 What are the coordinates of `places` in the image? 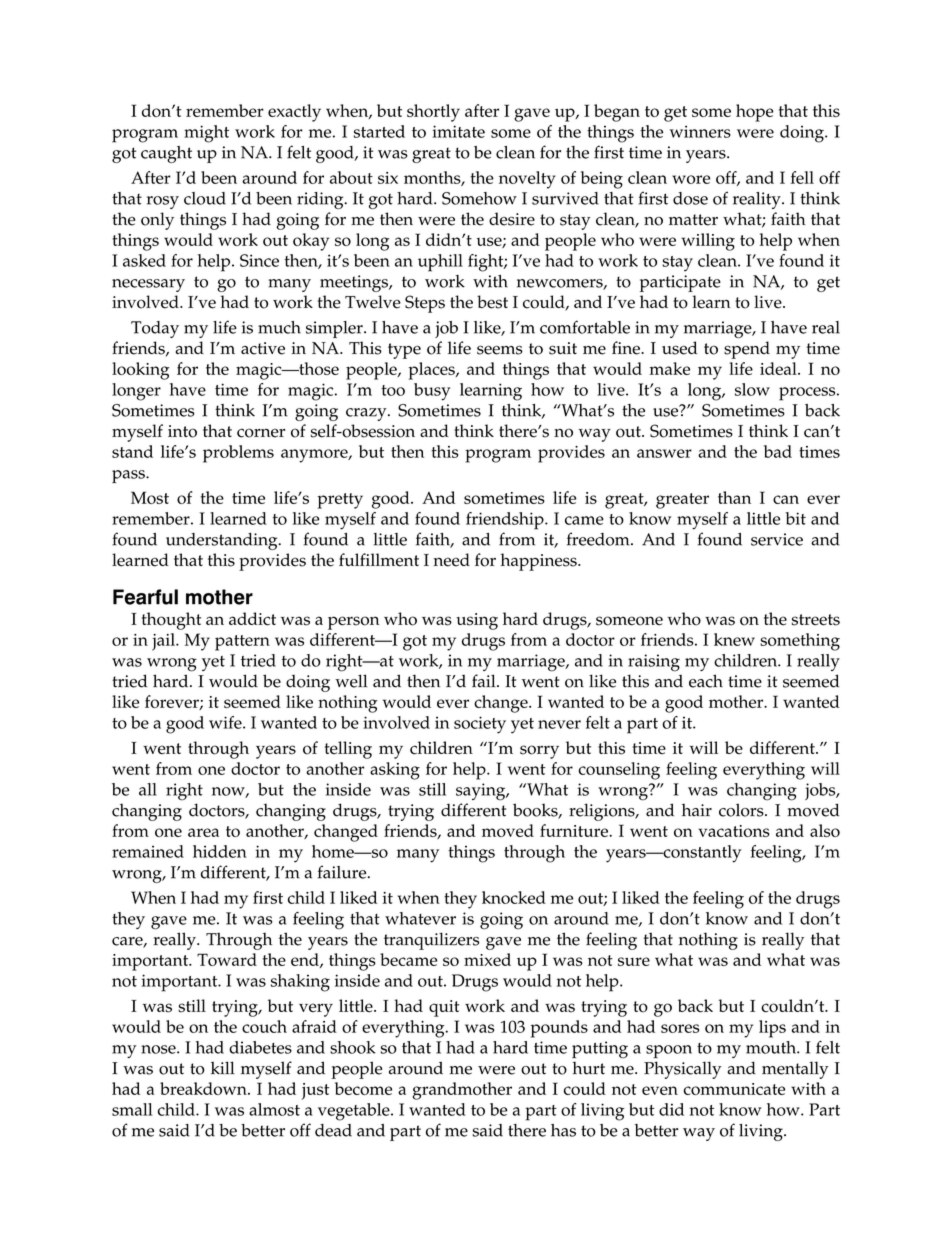 It's located at (433, 371).
